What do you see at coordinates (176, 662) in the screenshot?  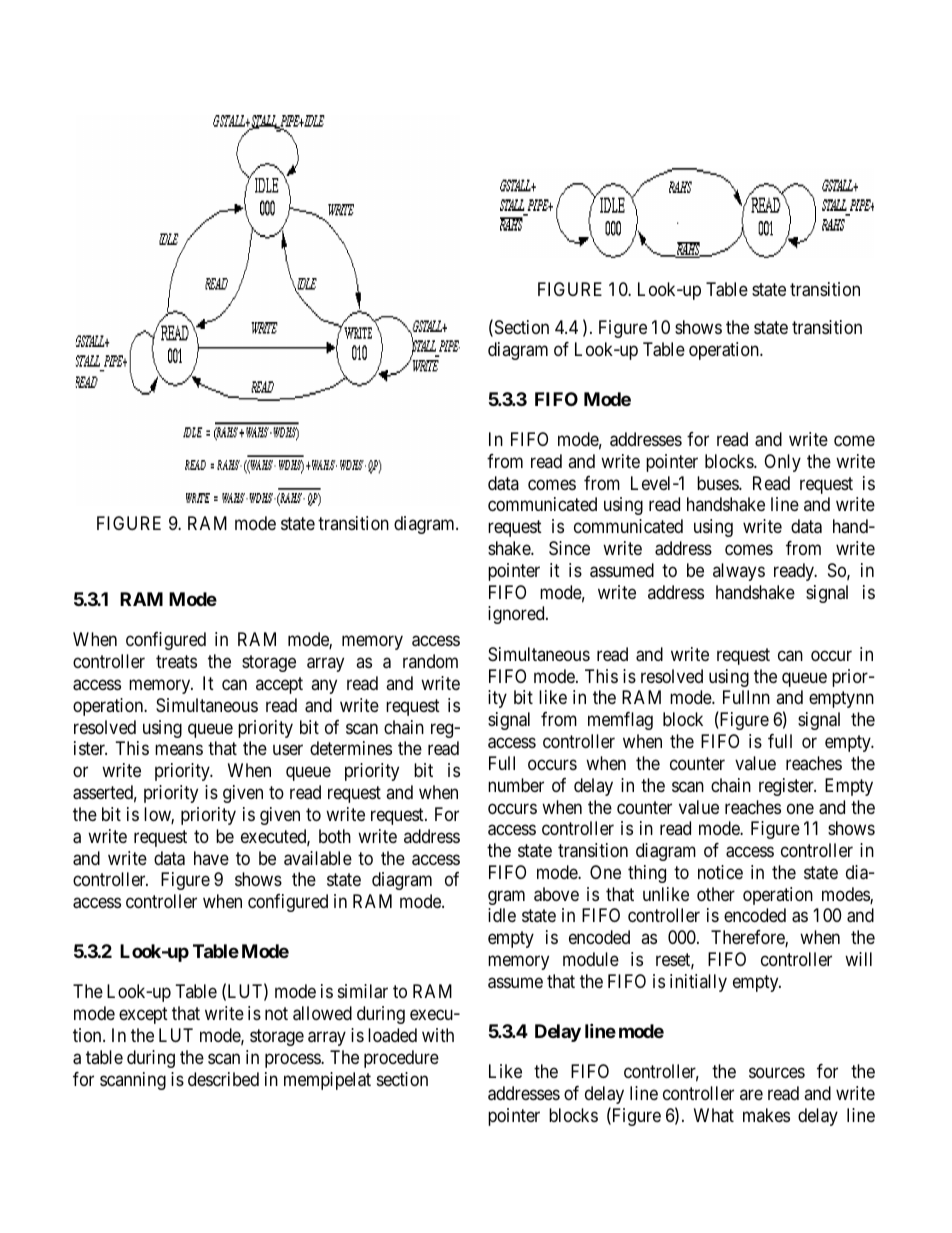 I see `treats` at bounding box center [176, 662].
